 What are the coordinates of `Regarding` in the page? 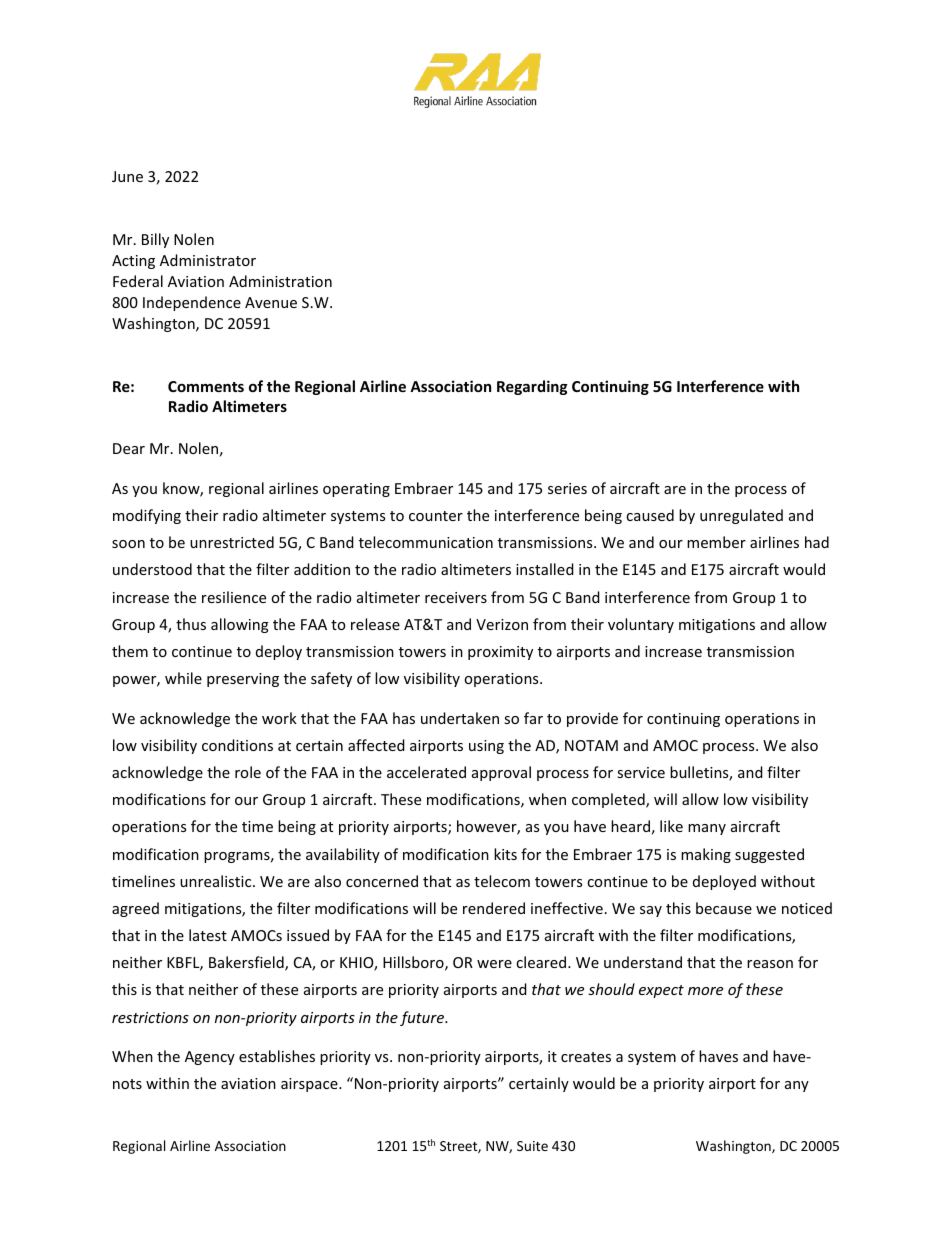 It's located at (532, 387).
